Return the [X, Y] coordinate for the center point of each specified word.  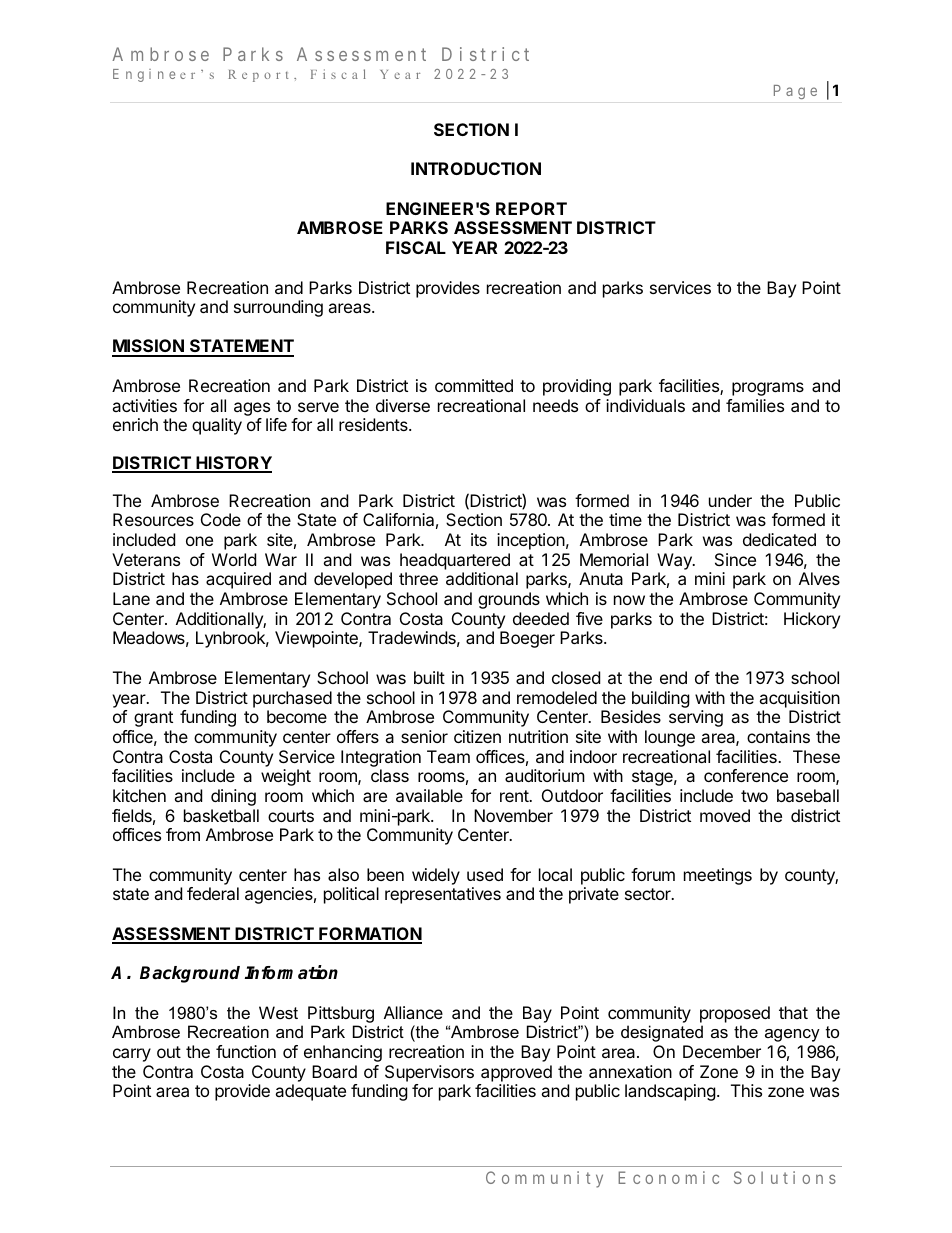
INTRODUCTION [476, 168]
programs [768, 389]
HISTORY [233, 464]
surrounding [278, 308]
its [479, 539]
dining [233, 797]
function [246, 1051]
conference [746, 775]
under [730, 500]
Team [448, 756]
